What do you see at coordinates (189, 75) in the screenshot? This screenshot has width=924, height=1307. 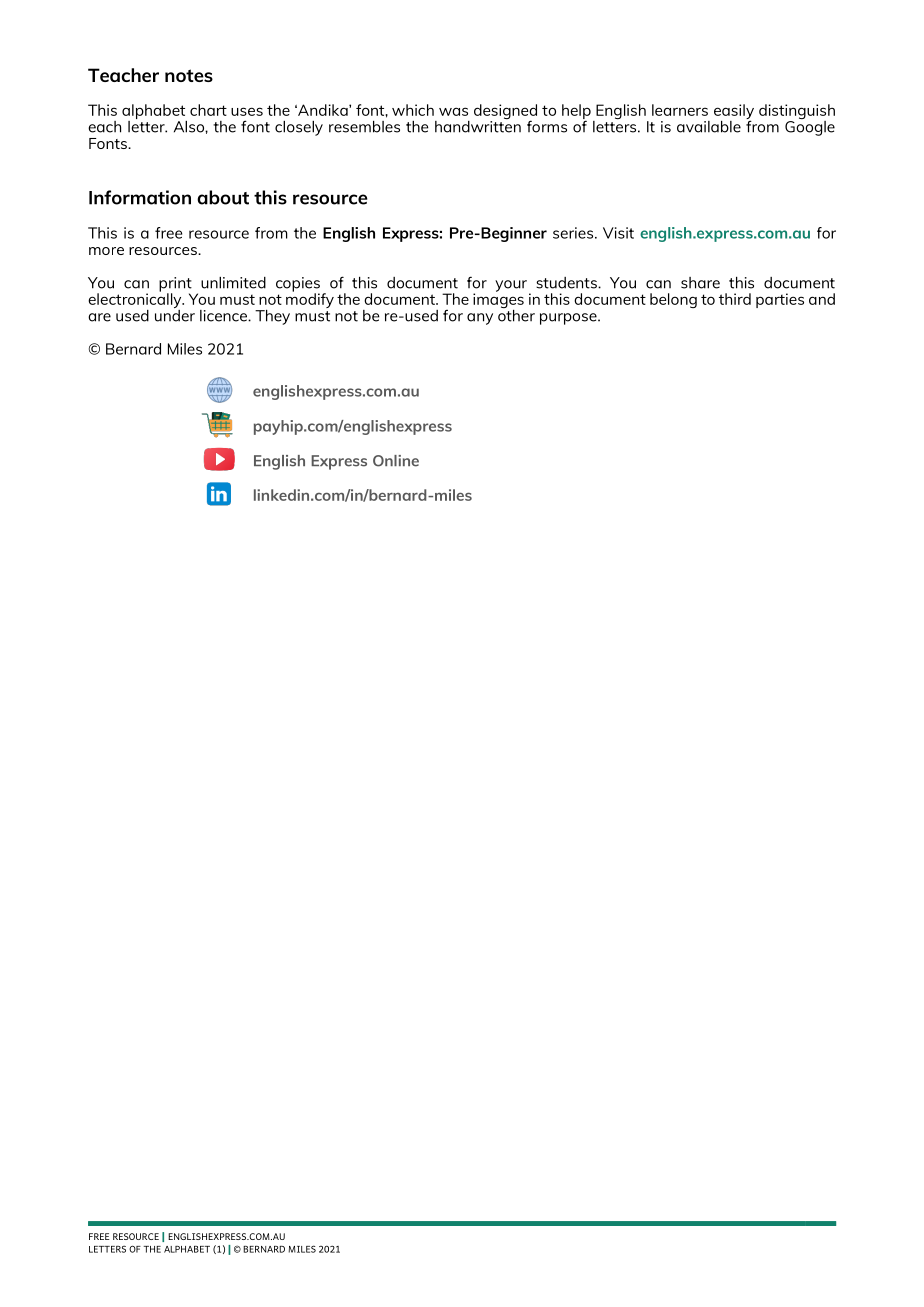 I see `notes` at bounding box center [189, 75].
